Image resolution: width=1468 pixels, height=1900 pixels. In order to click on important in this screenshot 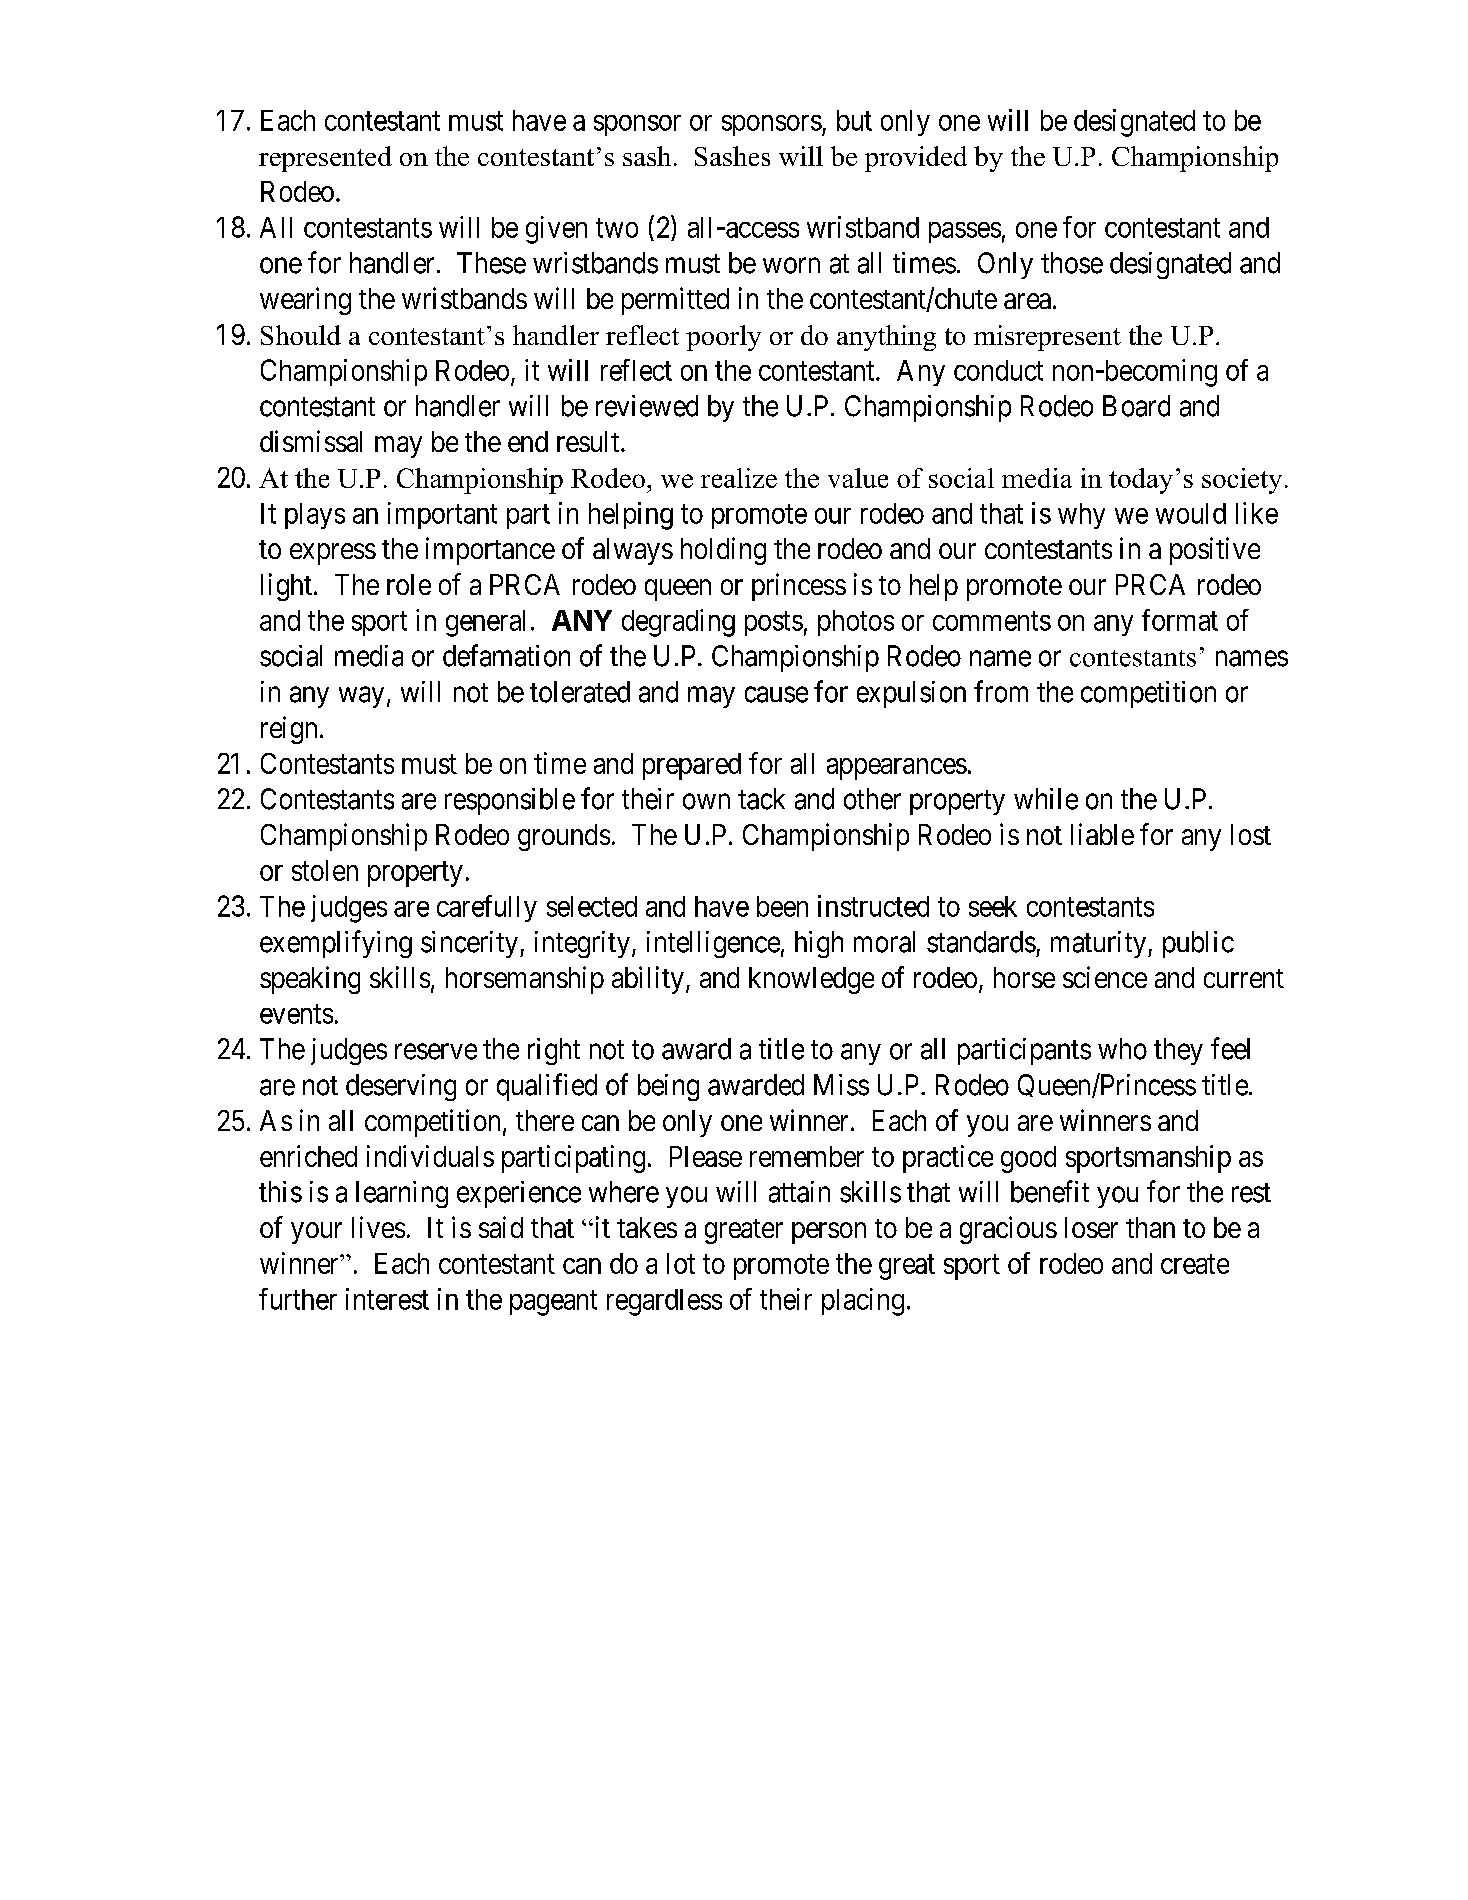, I will do `click(442, 515)`.
